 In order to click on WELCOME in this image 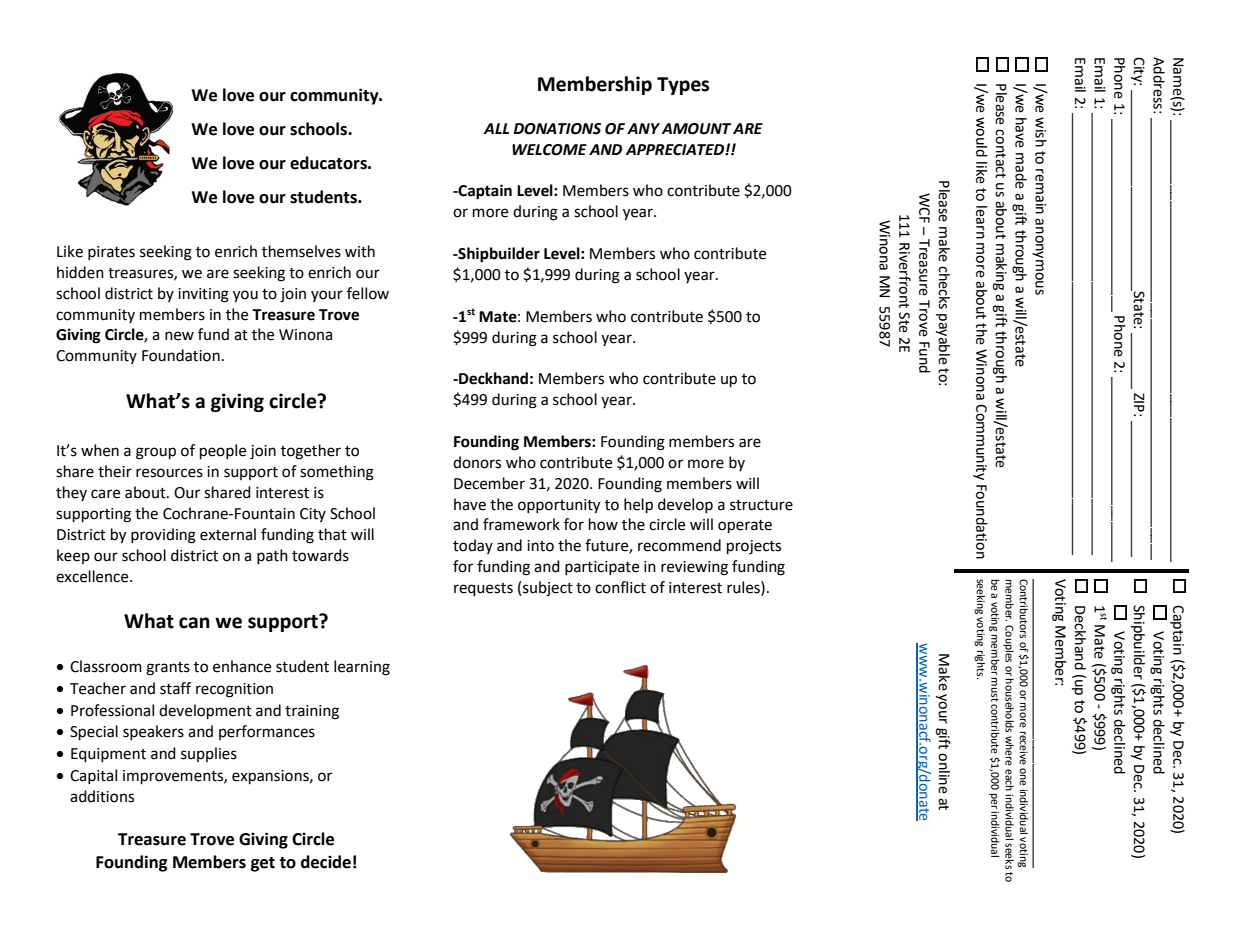, I will do `click(549, 150)`.
